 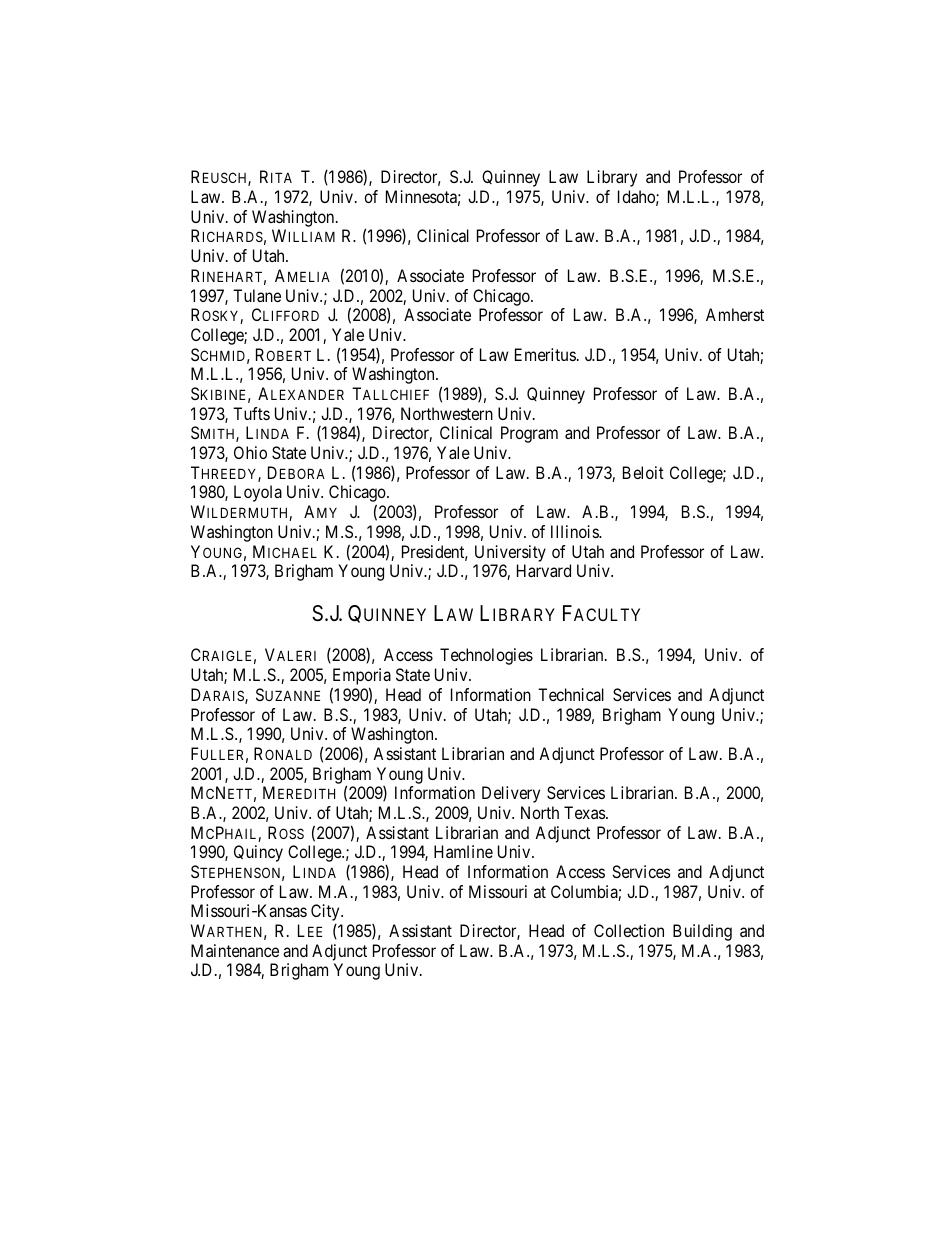 I want to click on Collection, so click(x=629, y=930).
